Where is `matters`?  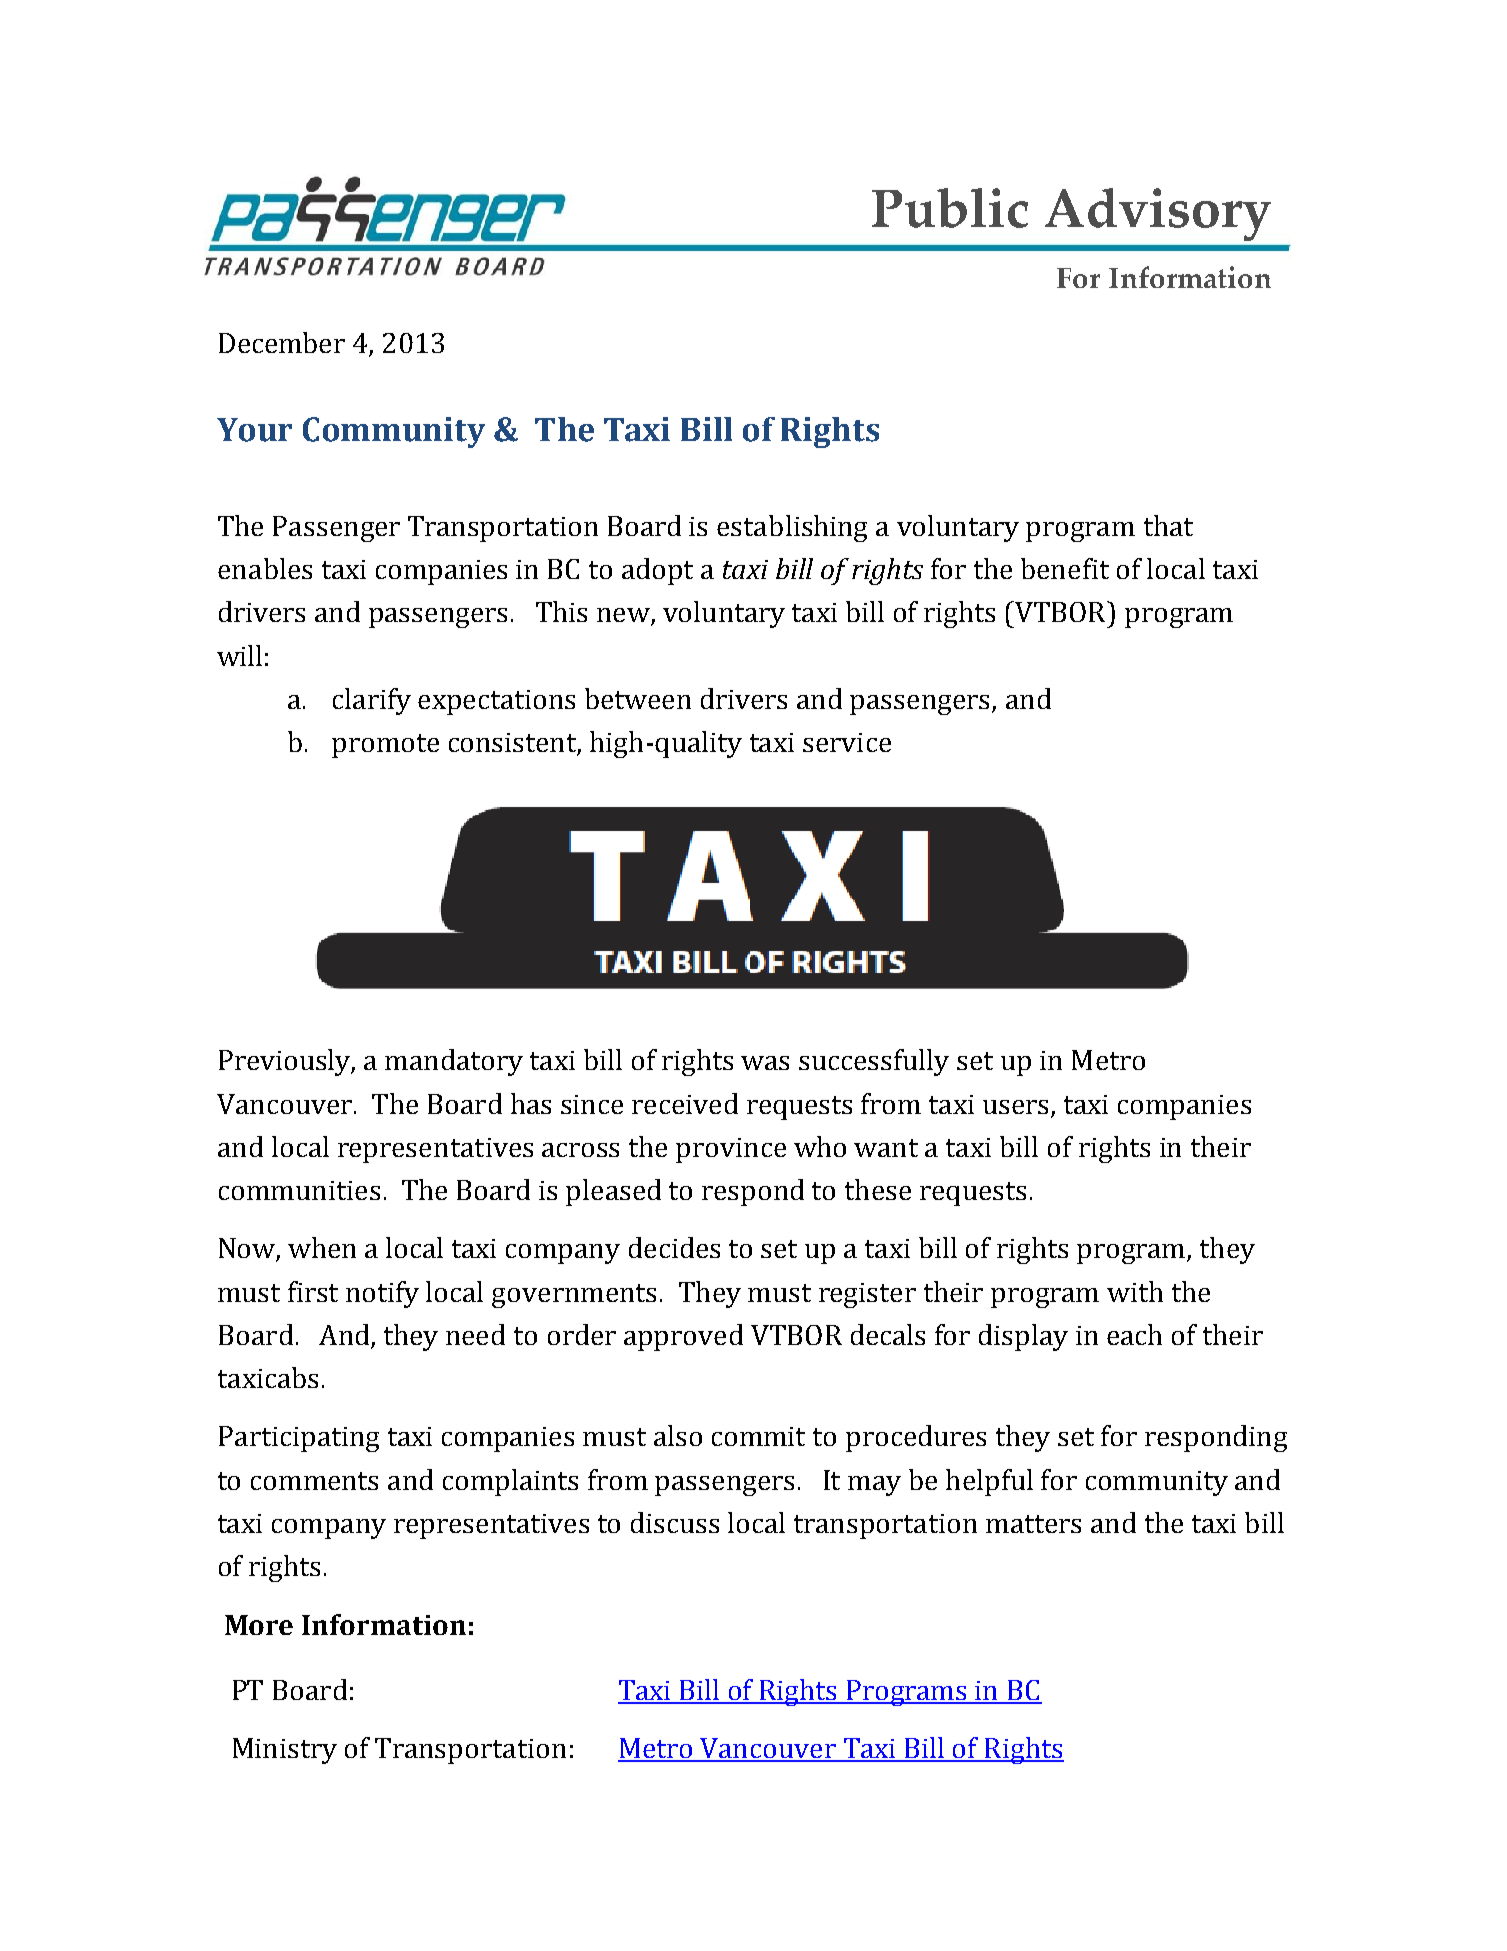 matters is located at coordinates (1033, 1524).
